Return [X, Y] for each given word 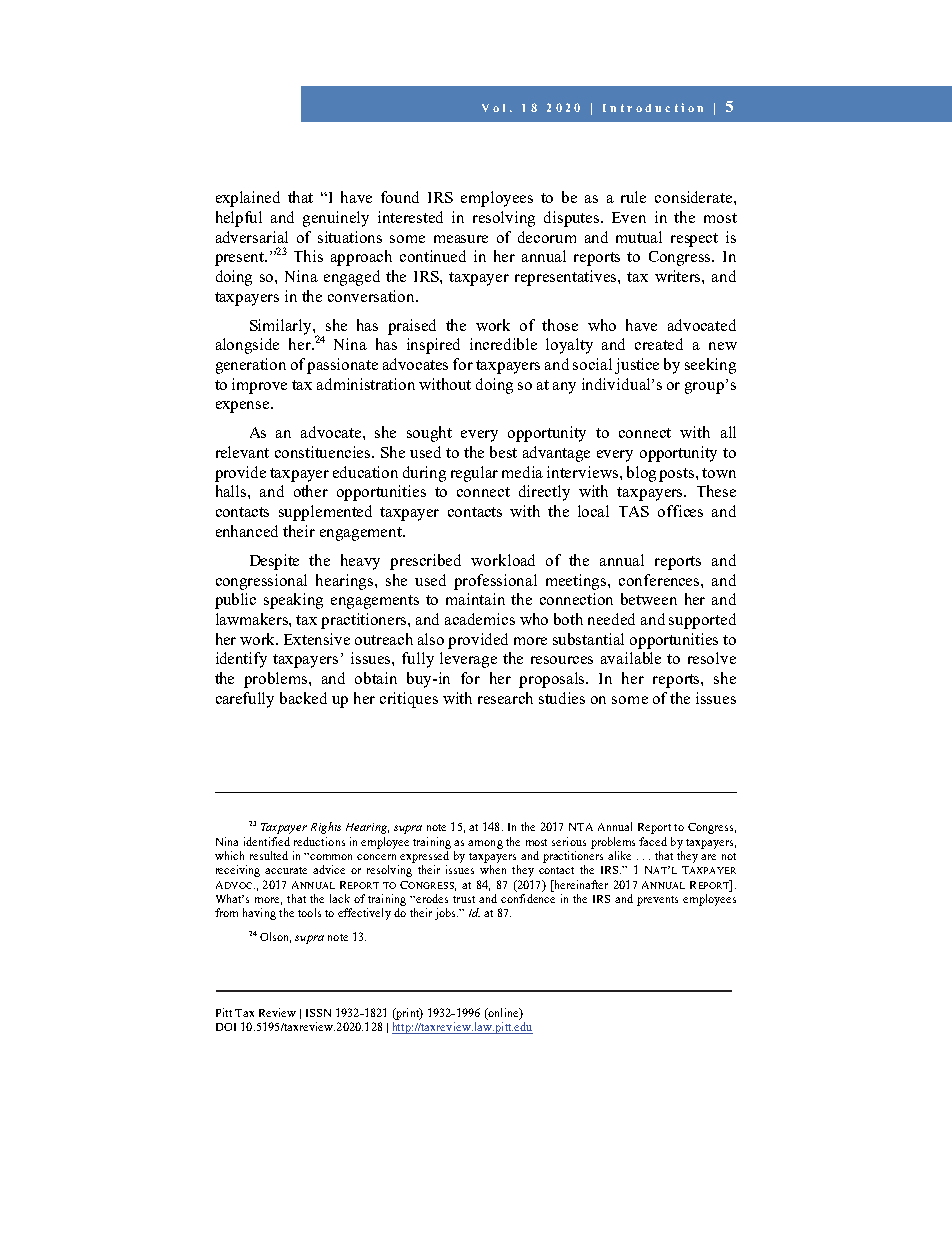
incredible [503, 344]
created [659, 344]
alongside [247, 346]
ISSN [318, 1013]
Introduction [653, 107]
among [485, 844]
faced [653, 841]
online [503, 1014]
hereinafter [580, 884]
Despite [274, 562]
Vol [493, 108]
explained [248, 199]
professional [495, 582]
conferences [660, 580]
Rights [326, 828]
